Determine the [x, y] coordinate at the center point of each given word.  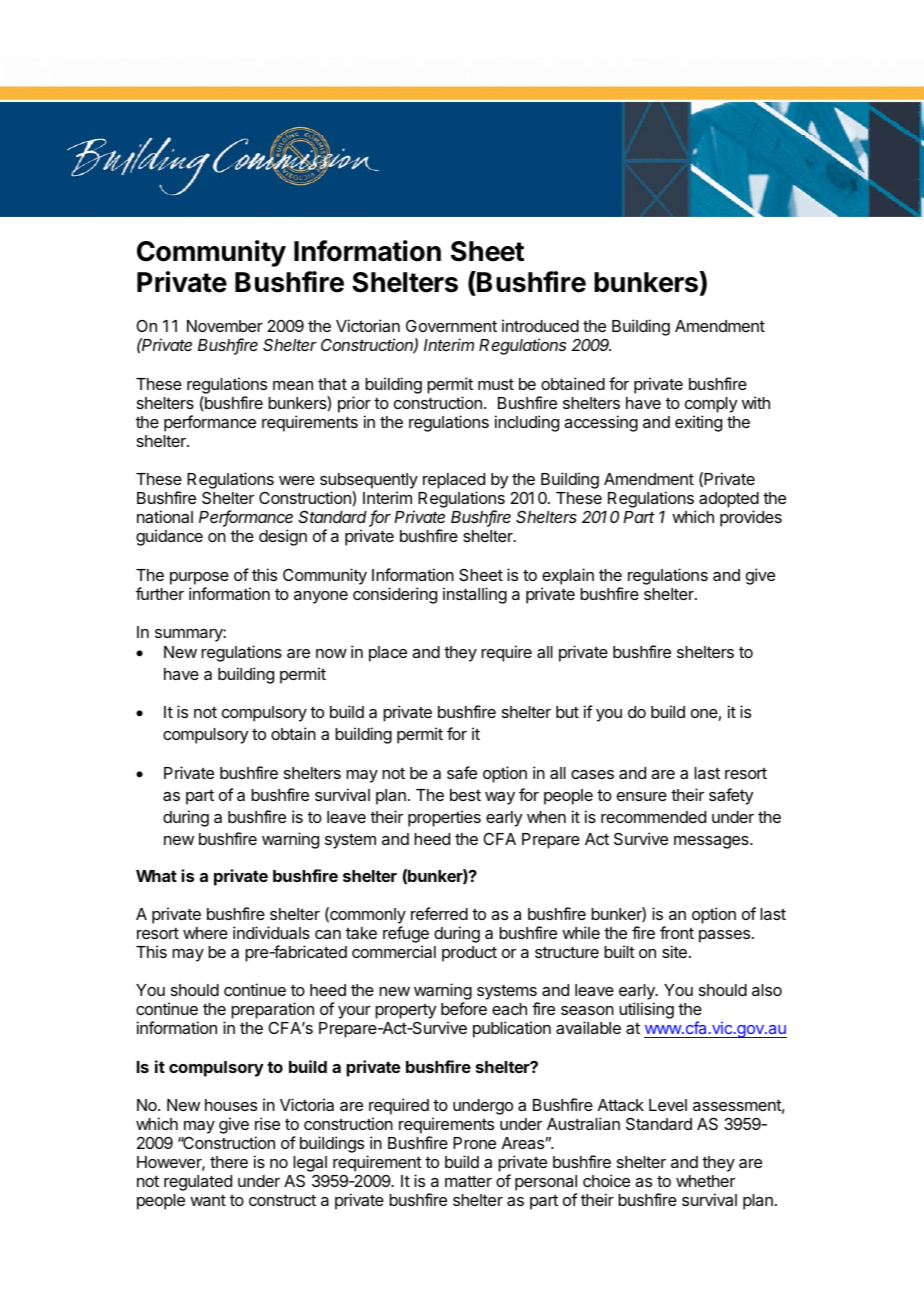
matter [468, 1181]
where [205, 933]
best [465, 795]
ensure [642, 796]
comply [711, 405]
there [229, 1162]
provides [751, 518]
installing [475, 595]
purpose [199, 578]
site [674, 951]
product [469, 954]
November [225, 326]
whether [705, 1181]
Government [451, 326]
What [156, 876]
